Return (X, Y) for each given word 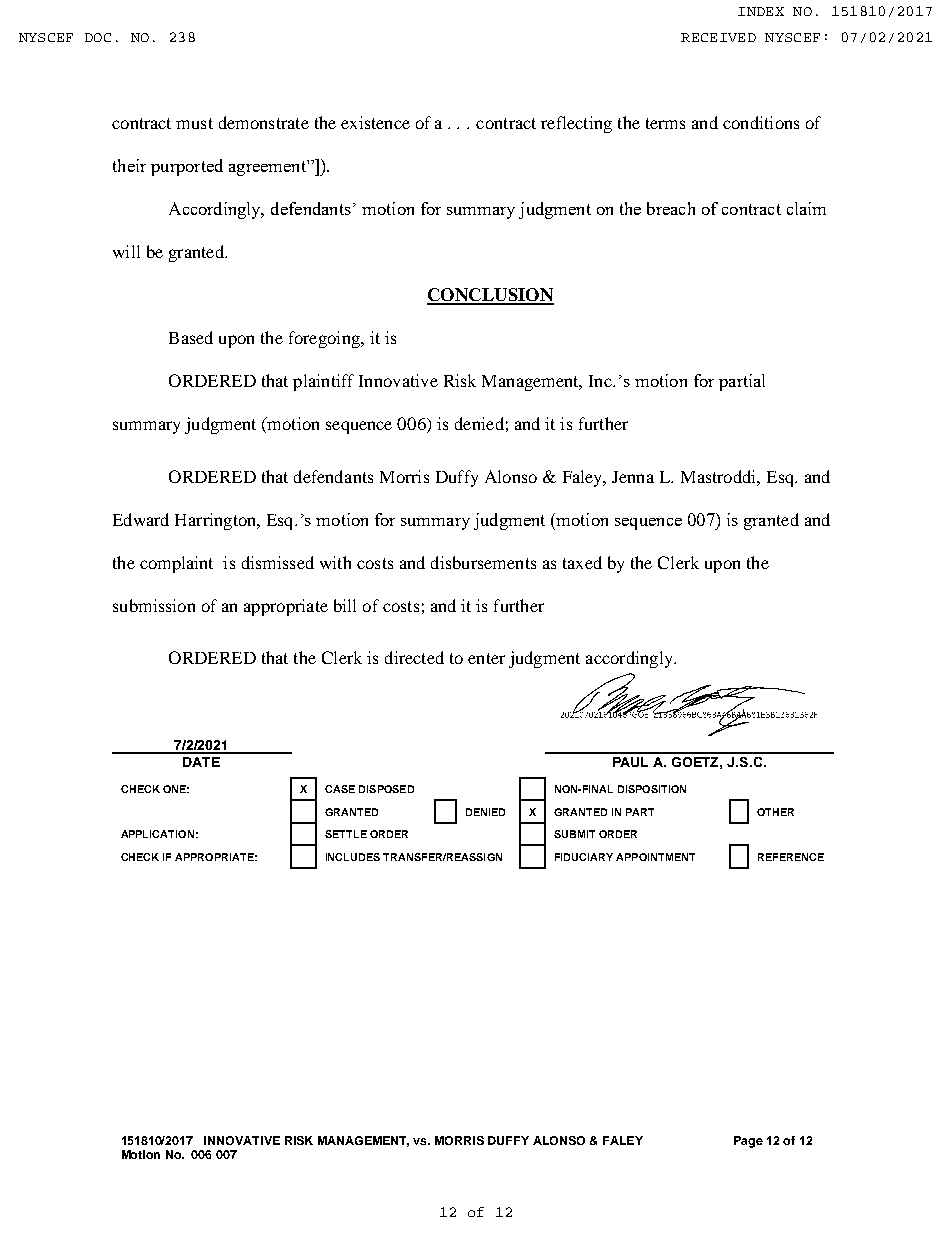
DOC (98, 37)
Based (191, 337)
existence (375, 122)
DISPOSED (386, 789)
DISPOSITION (652, 789)
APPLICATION (157, 834)
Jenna (633, 477)
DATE (201, 762)
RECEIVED (718, 37)
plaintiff (323, 382)
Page (748, 1142)
